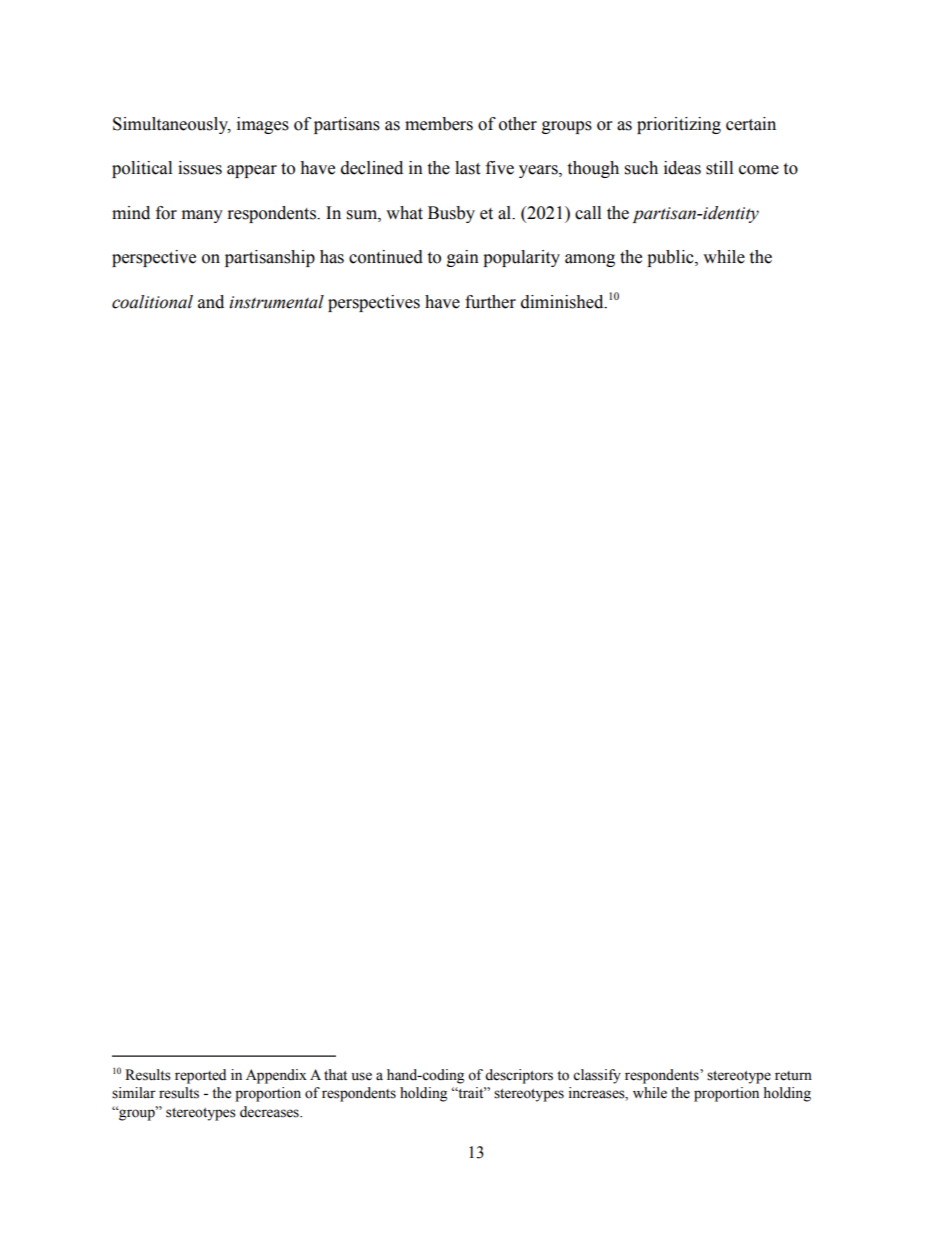  Describe the element at coordinates (719, 168) in the page. I see `still` at that location.
